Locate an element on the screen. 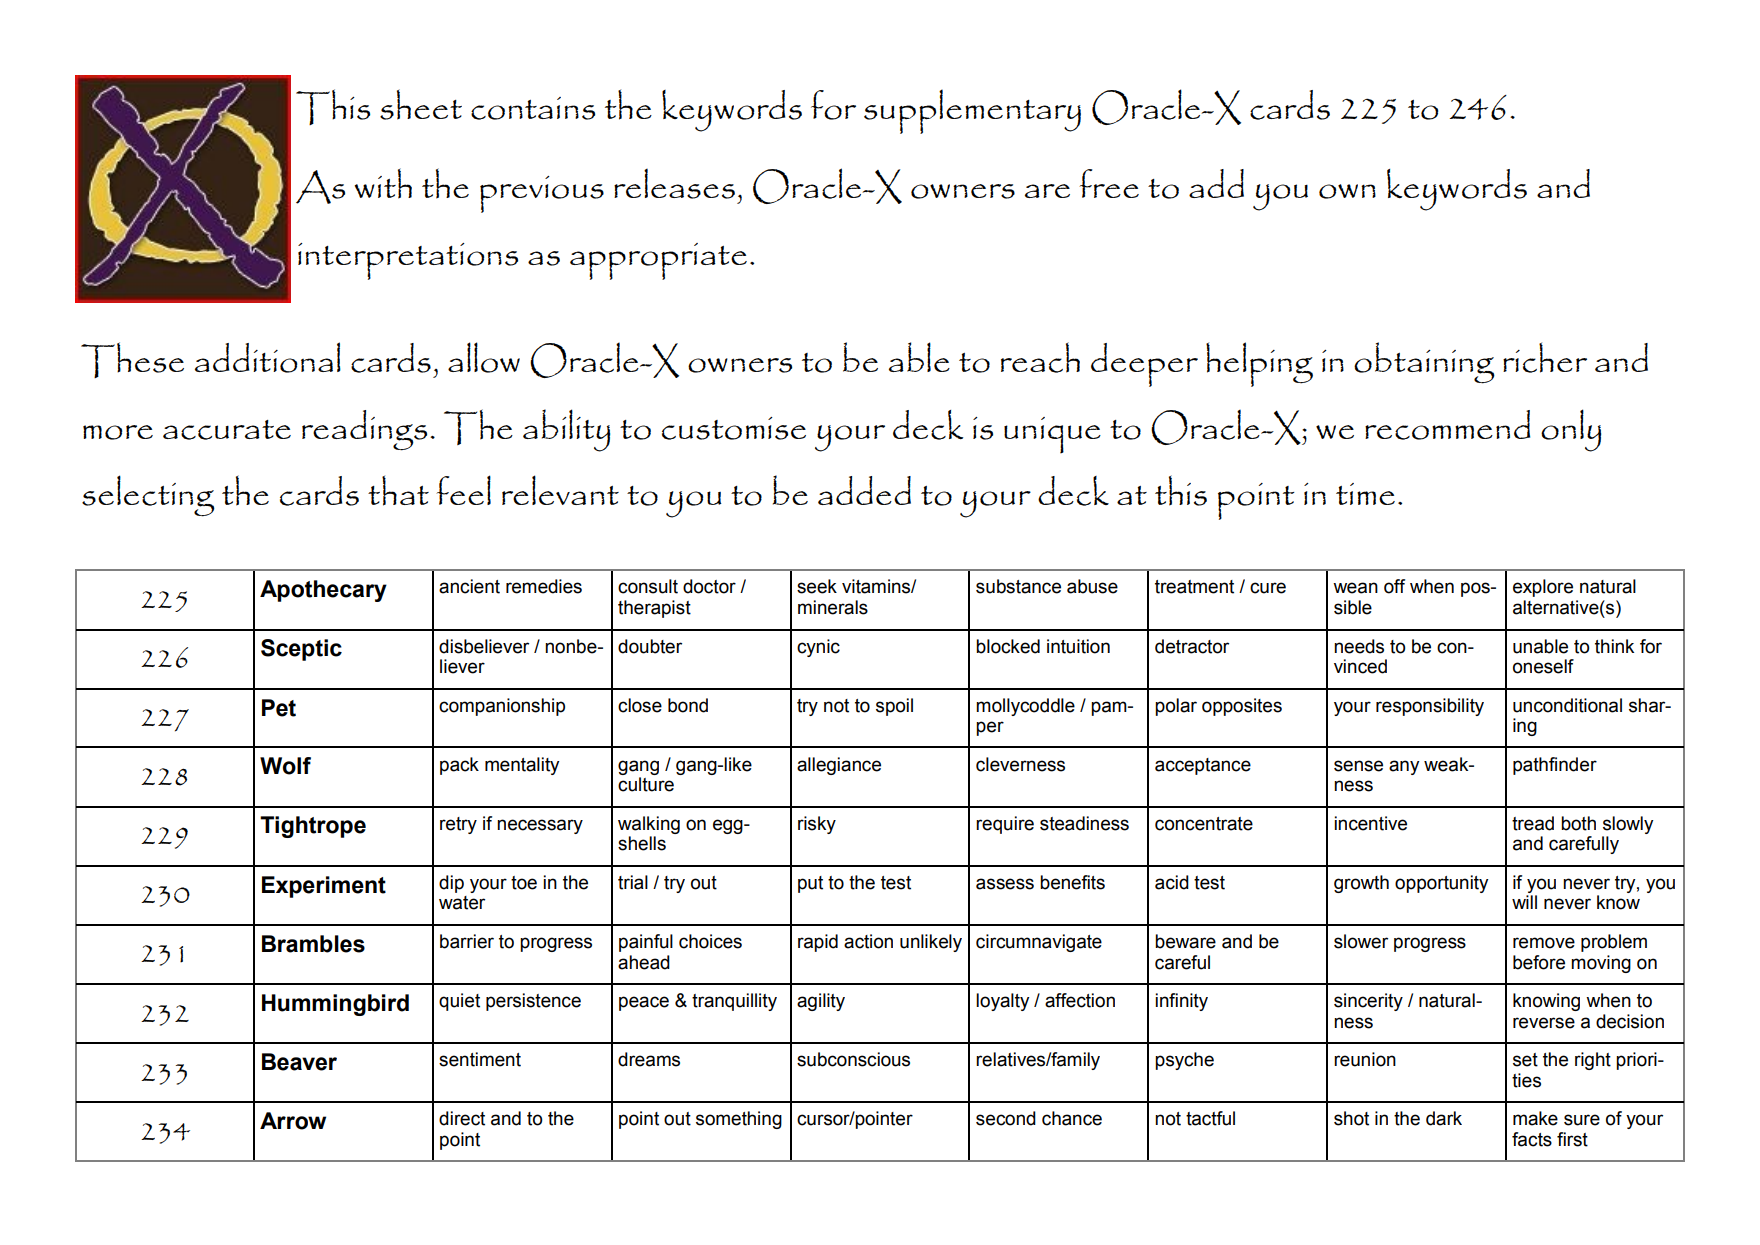 The height and width of the screenshot is (1245, 1760). Beaver is located at coordinates (299, 1062).
